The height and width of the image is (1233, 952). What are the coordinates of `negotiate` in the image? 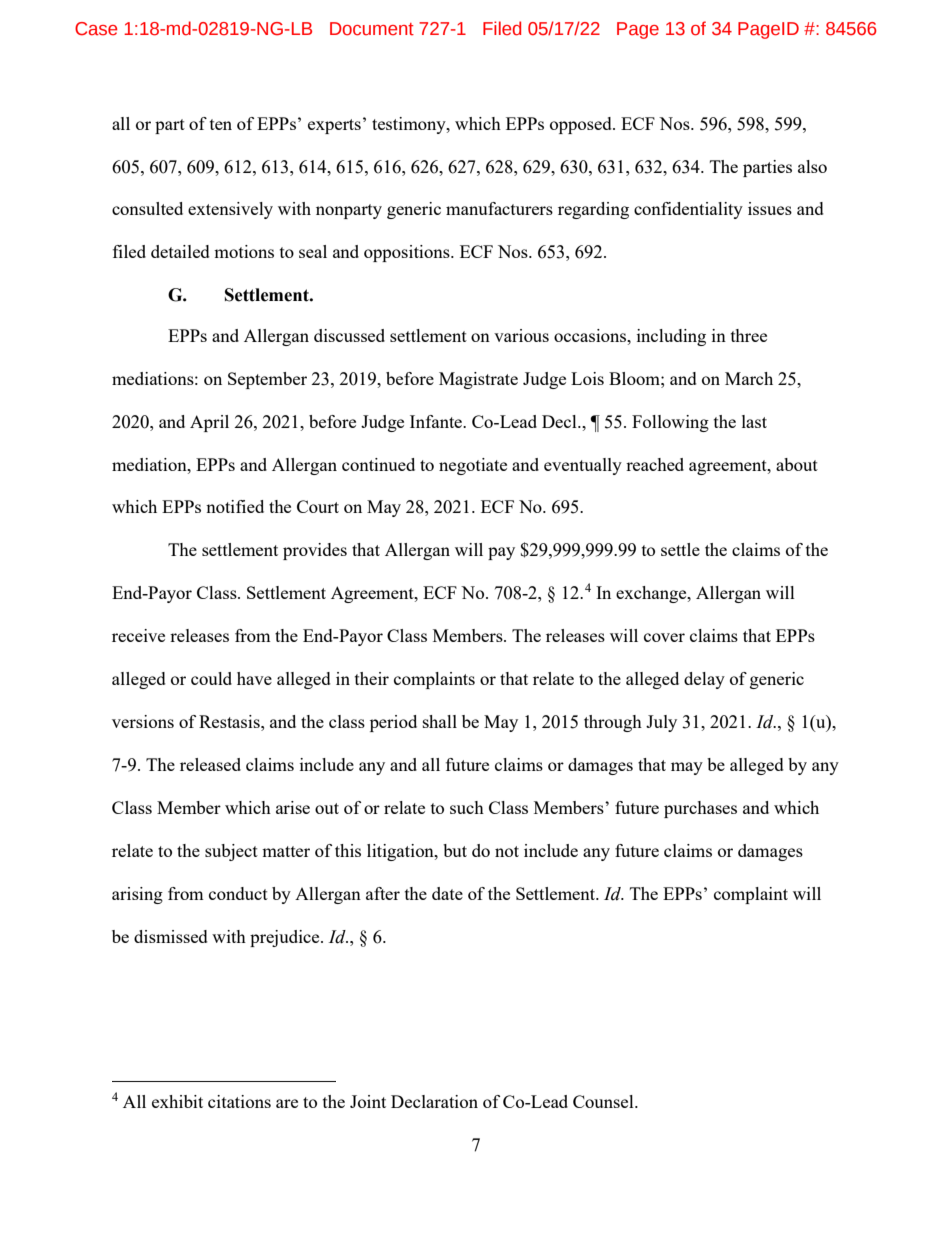 It's located at (473, 466).
